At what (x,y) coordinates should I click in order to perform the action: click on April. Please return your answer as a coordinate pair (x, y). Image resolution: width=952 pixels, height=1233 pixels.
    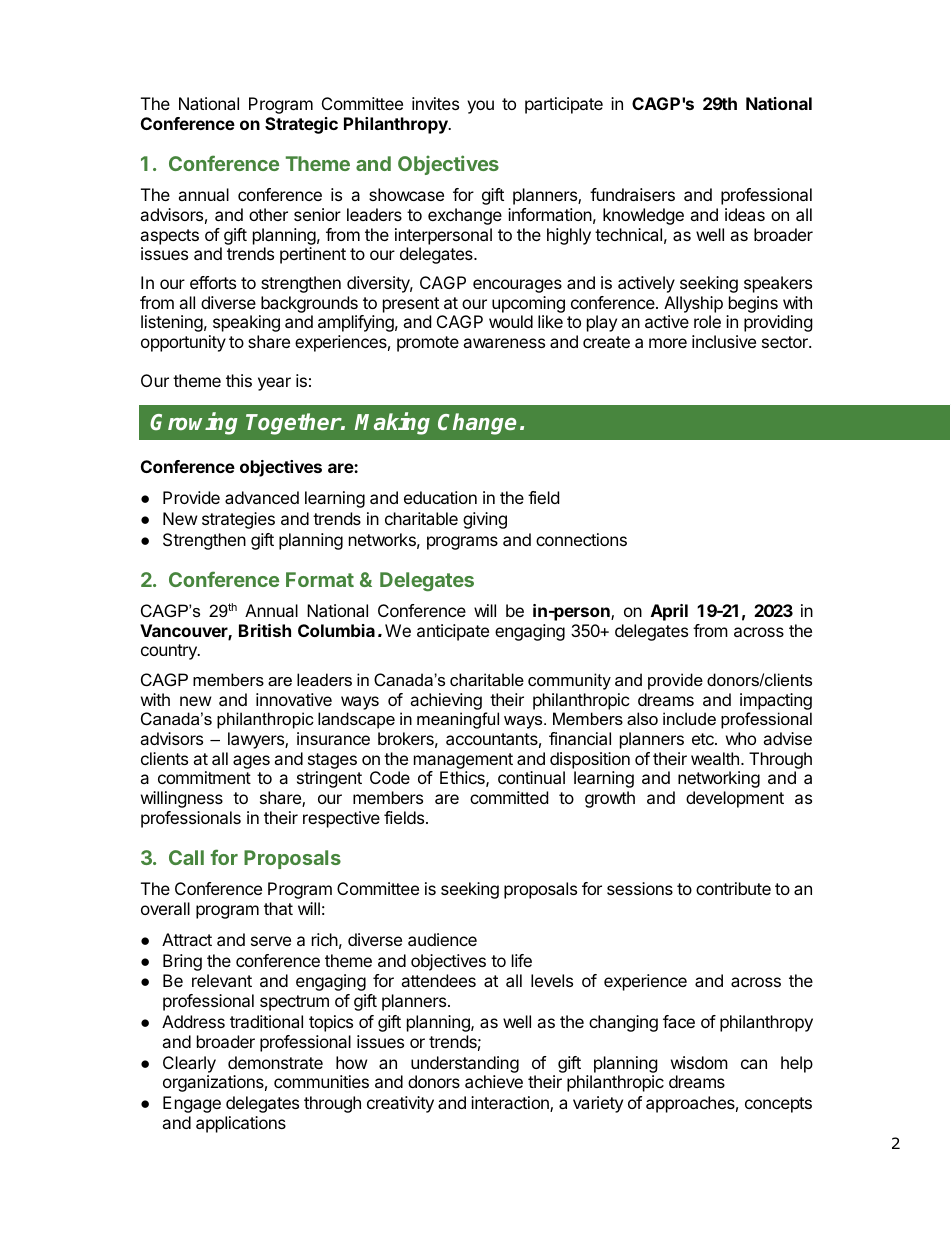
    Looking at the image, I should click on (669, 612).
